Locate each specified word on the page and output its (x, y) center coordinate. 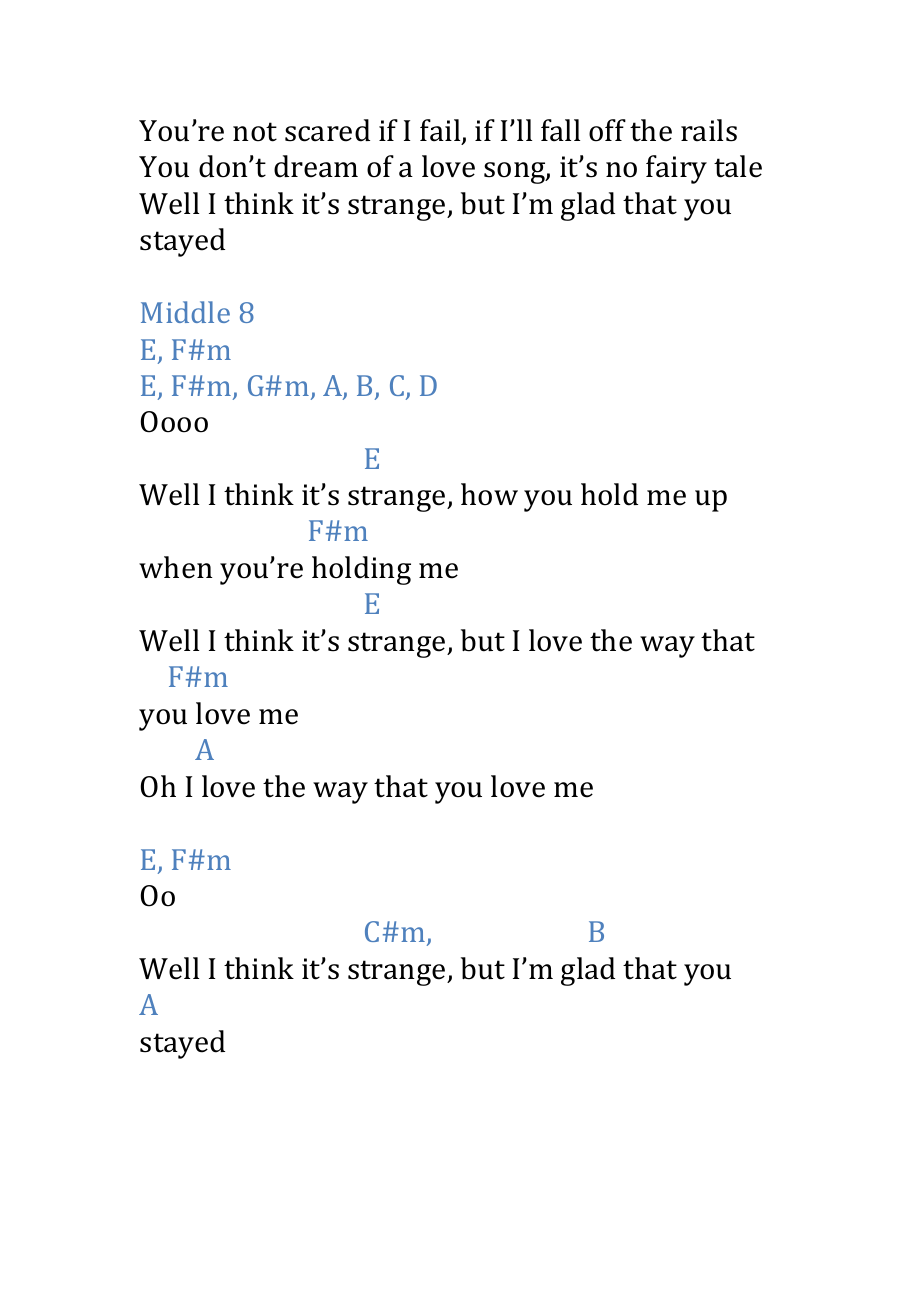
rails (709, 130)
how (489, 494)
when (176, 567)
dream (316, 166)
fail (441, 131)
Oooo (174, 422)
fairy (676, 169)
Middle (185, 312)
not (255, 132)
